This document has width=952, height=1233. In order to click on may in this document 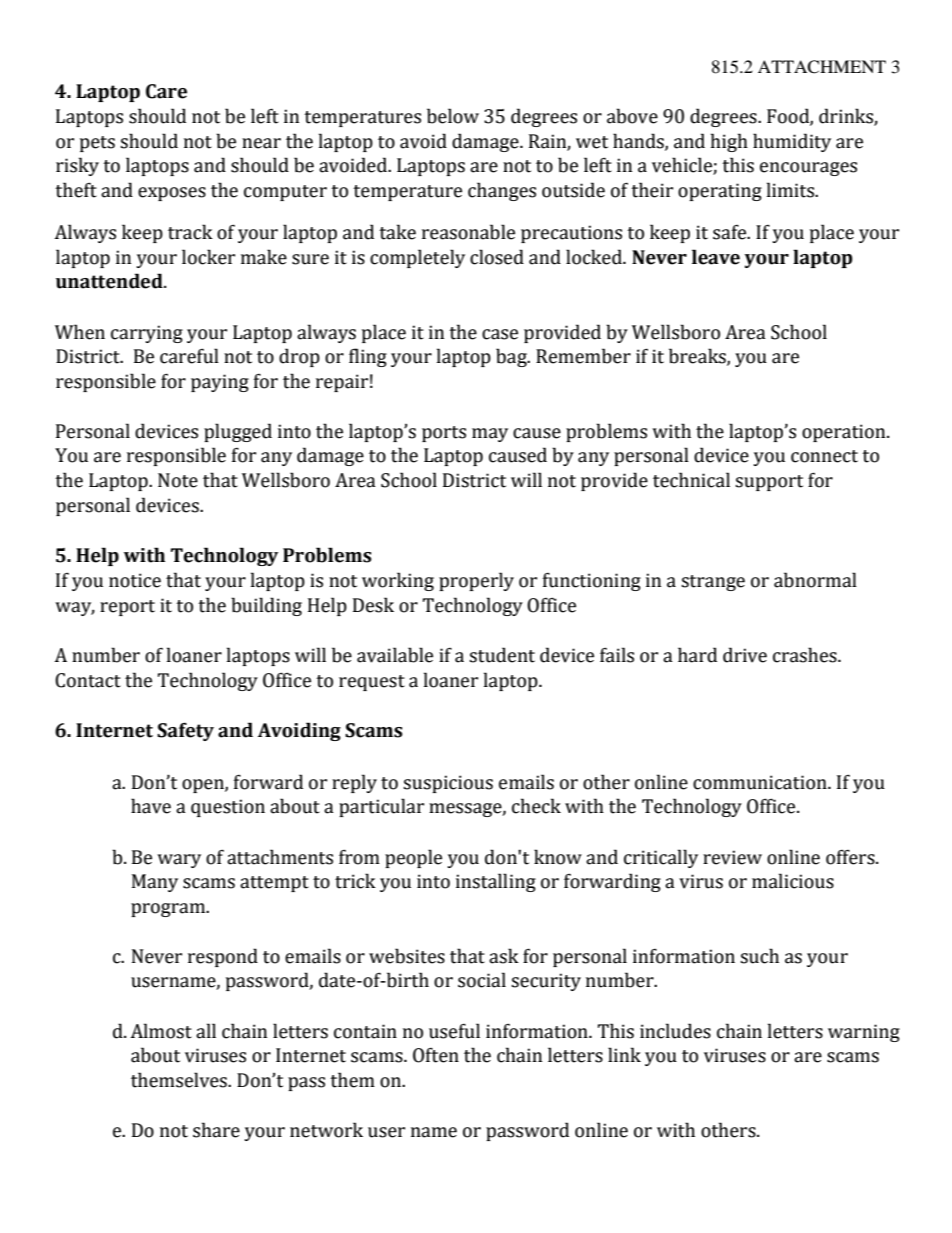, I will do `click(490, 435)`.
